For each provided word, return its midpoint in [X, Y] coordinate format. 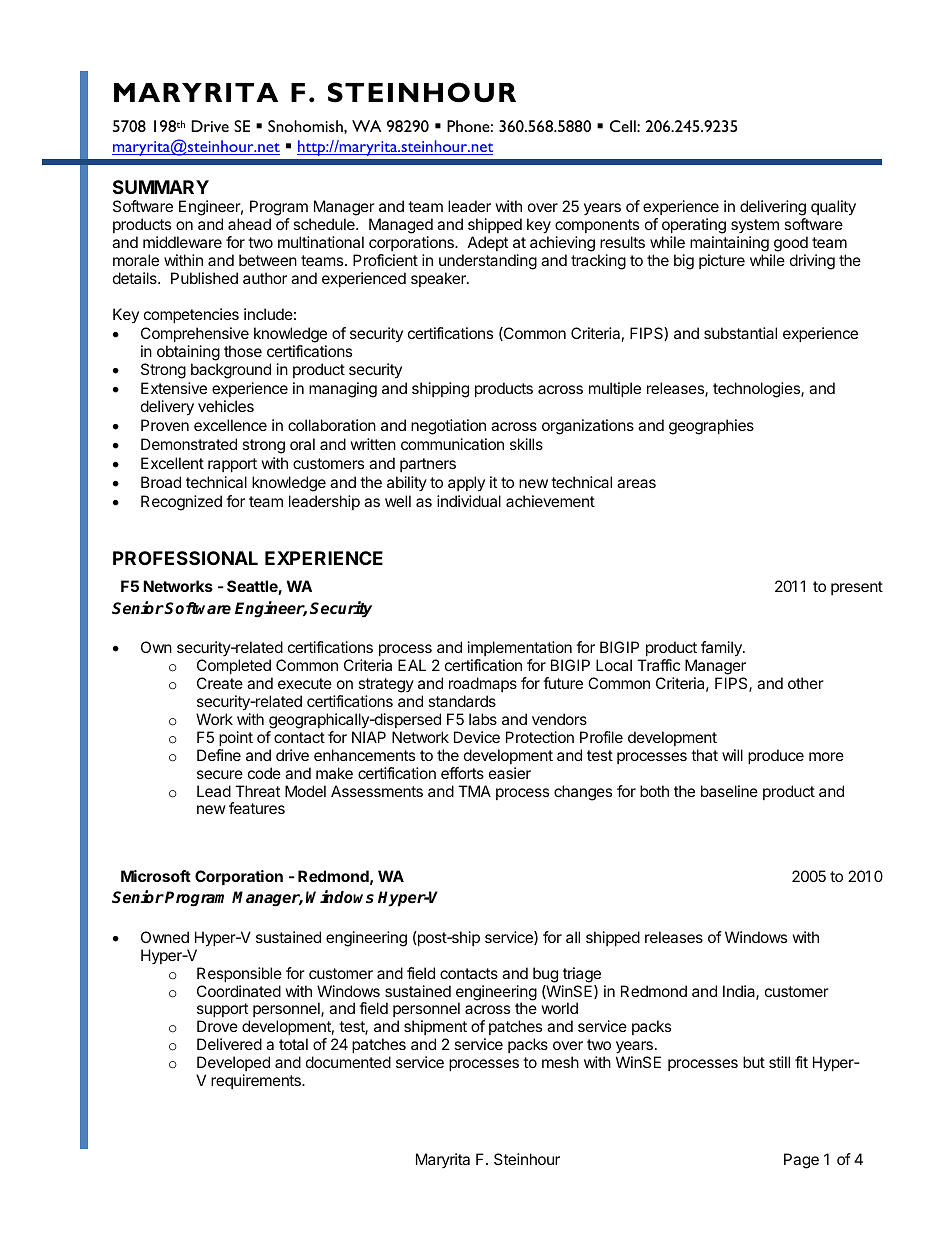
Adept [488, 243]
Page [801, 1161]
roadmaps [483, 684]
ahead [249, 224]
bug [545, 975]
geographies [711, 427]
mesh [560, 1062]
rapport [232, 465]
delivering [773, 209]
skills [526, 444]
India [740, 992]
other [806, 683]
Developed [233, 1063]
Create [220, 683]
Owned [165, 937]
